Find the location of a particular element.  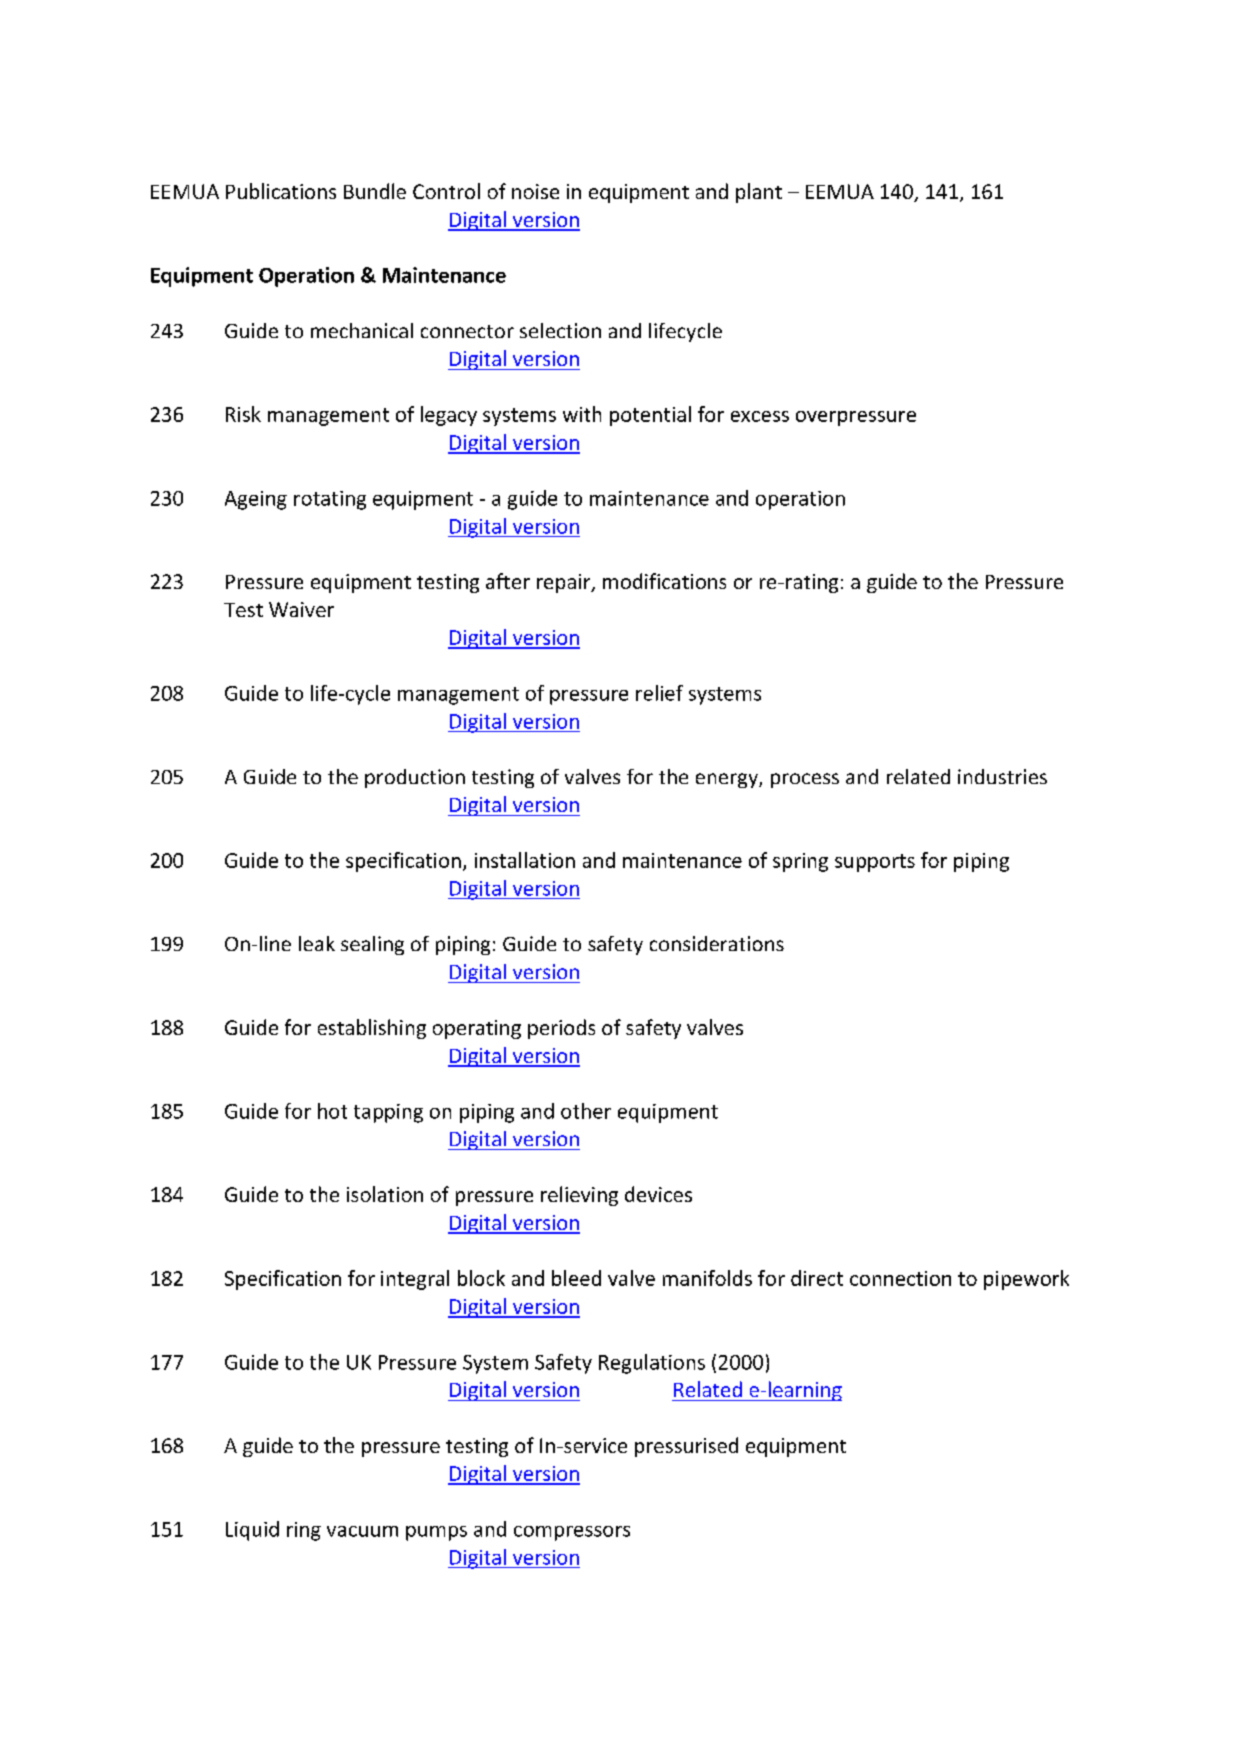

industries is located at coordinates (1002, 776).
